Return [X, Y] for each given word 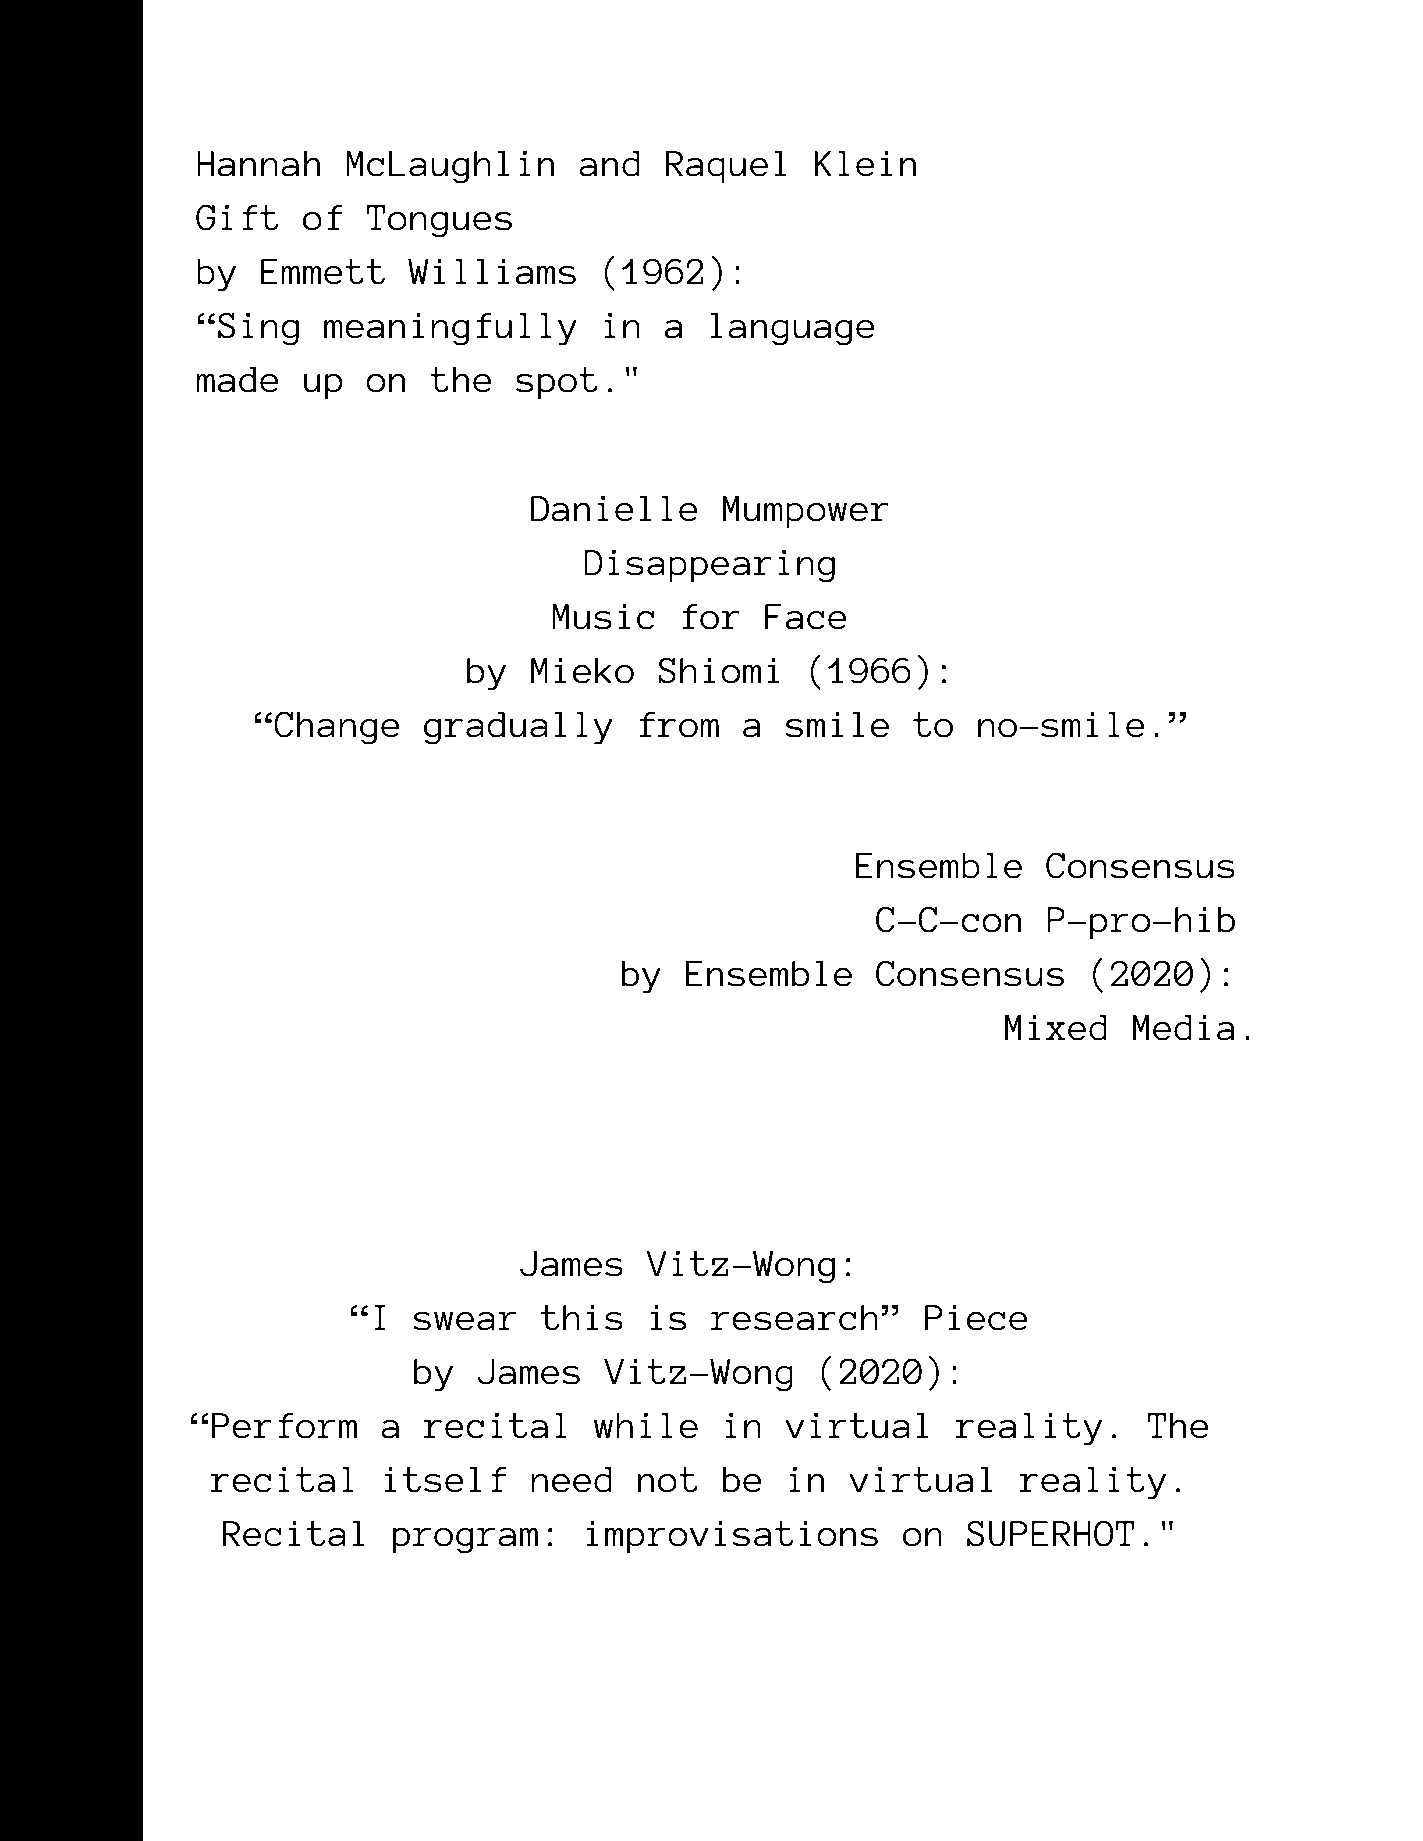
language [793, 329]
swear [464, 1321]
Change [337, 728]
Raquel [726, 167]
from [679, 724]
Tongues [439, 221]
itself [445, 1479]
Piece [976, 1318]
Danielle [614, 509]
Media [1183, 1028]
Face [806, 617]
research [794, 1318]
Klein [865, 164]
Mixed [1056, 1028]
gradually [518, 728]
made [237, 380]
